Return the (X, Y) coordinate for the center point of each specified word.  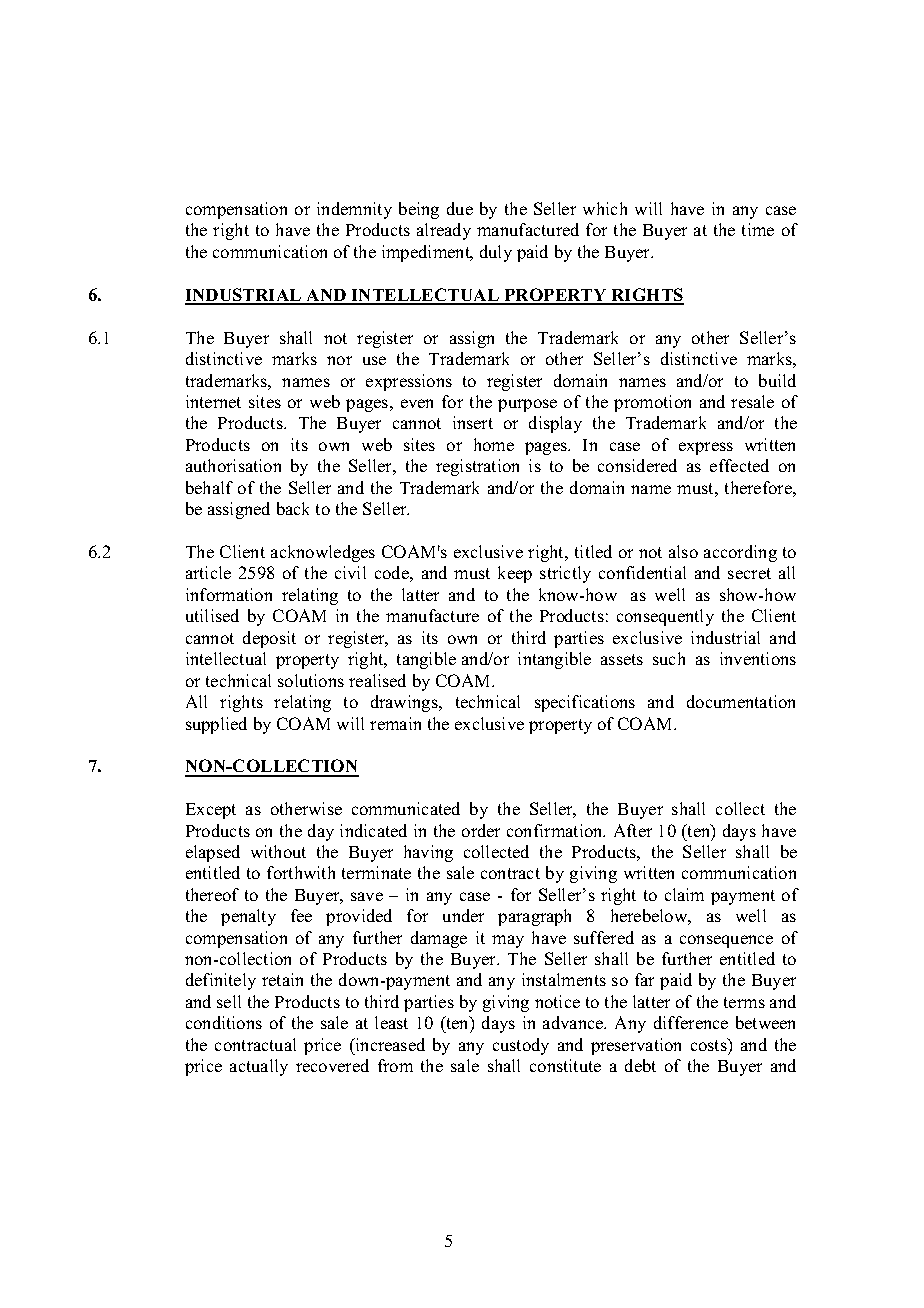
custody (521, 1046)
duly (496, 253)
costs (710, 1044)
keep (515, 574)
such (669, 658)
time (758, 229)
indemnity (354, 210)
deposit (269, 639)
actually (259, 1067)
